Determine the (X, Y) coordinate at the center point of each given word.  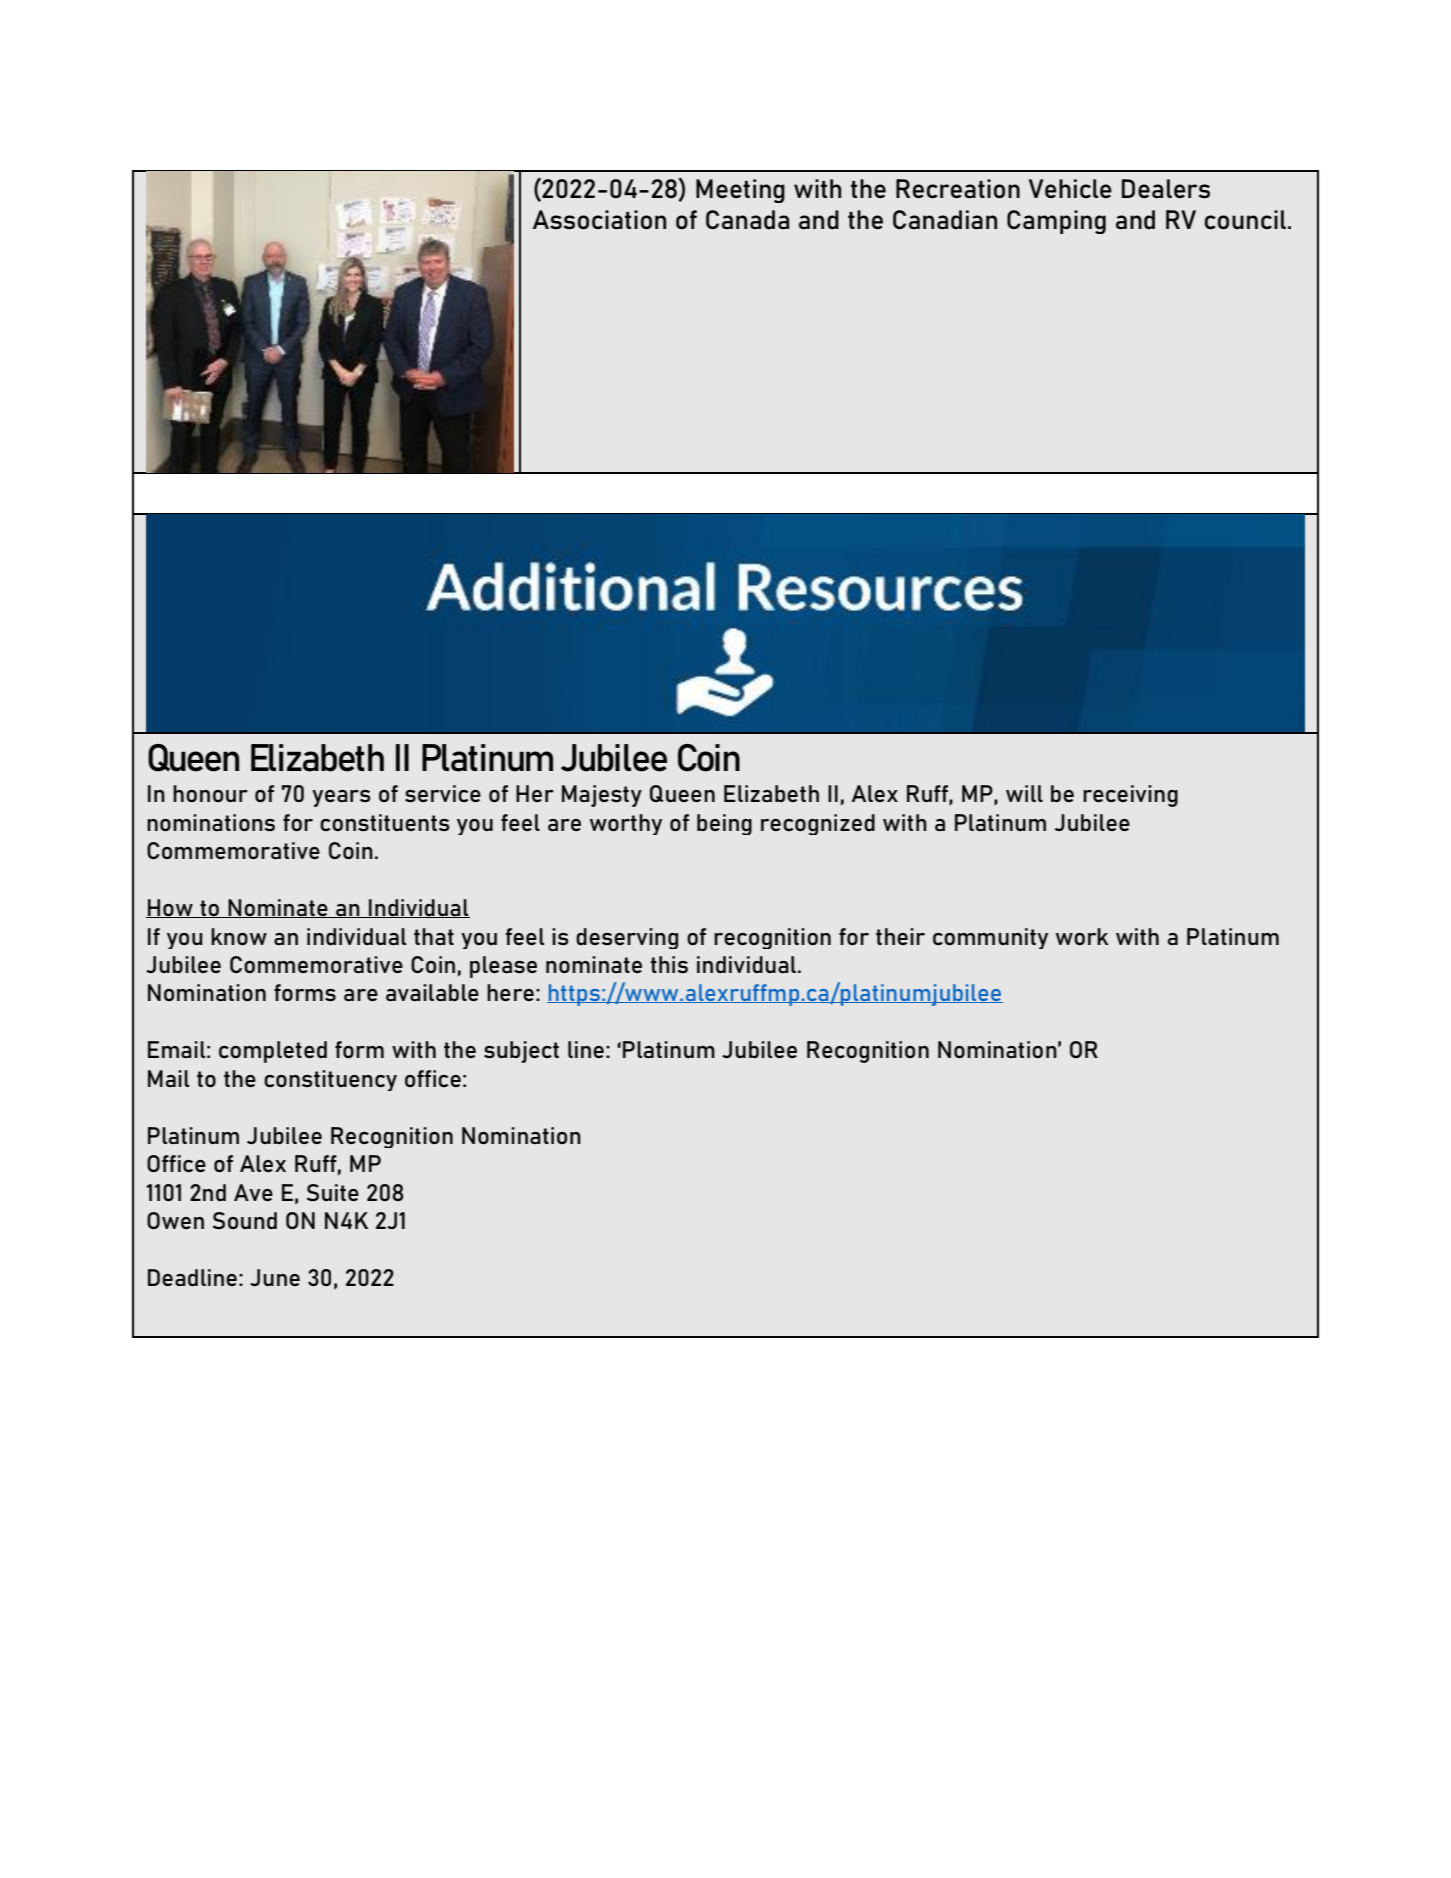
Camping (1056, 222)
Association (599, 219)
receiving (1130, 796)
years (341, 798)
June (275, 1277)
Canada (747, 220)
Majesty (602, 796)
